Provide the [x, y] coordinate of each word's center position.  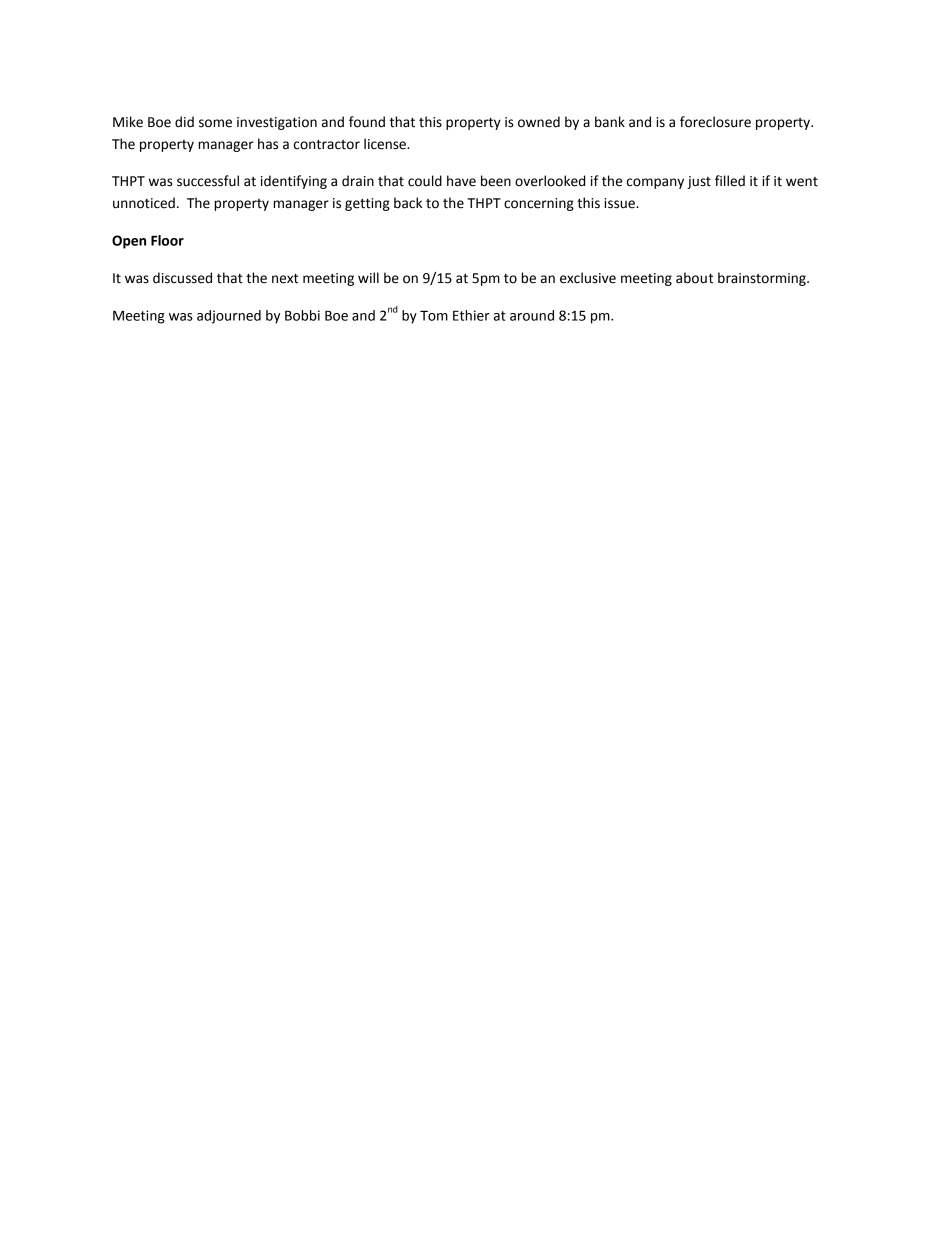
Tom [434, 315]
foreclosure [715, 122]
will [368, 277]
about [694, 278]
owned [539, 122]
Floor [167, 240]
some [215, 123]
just [699, 182]
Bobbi [302, 315]
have [461, 181]
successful [208, 181]
